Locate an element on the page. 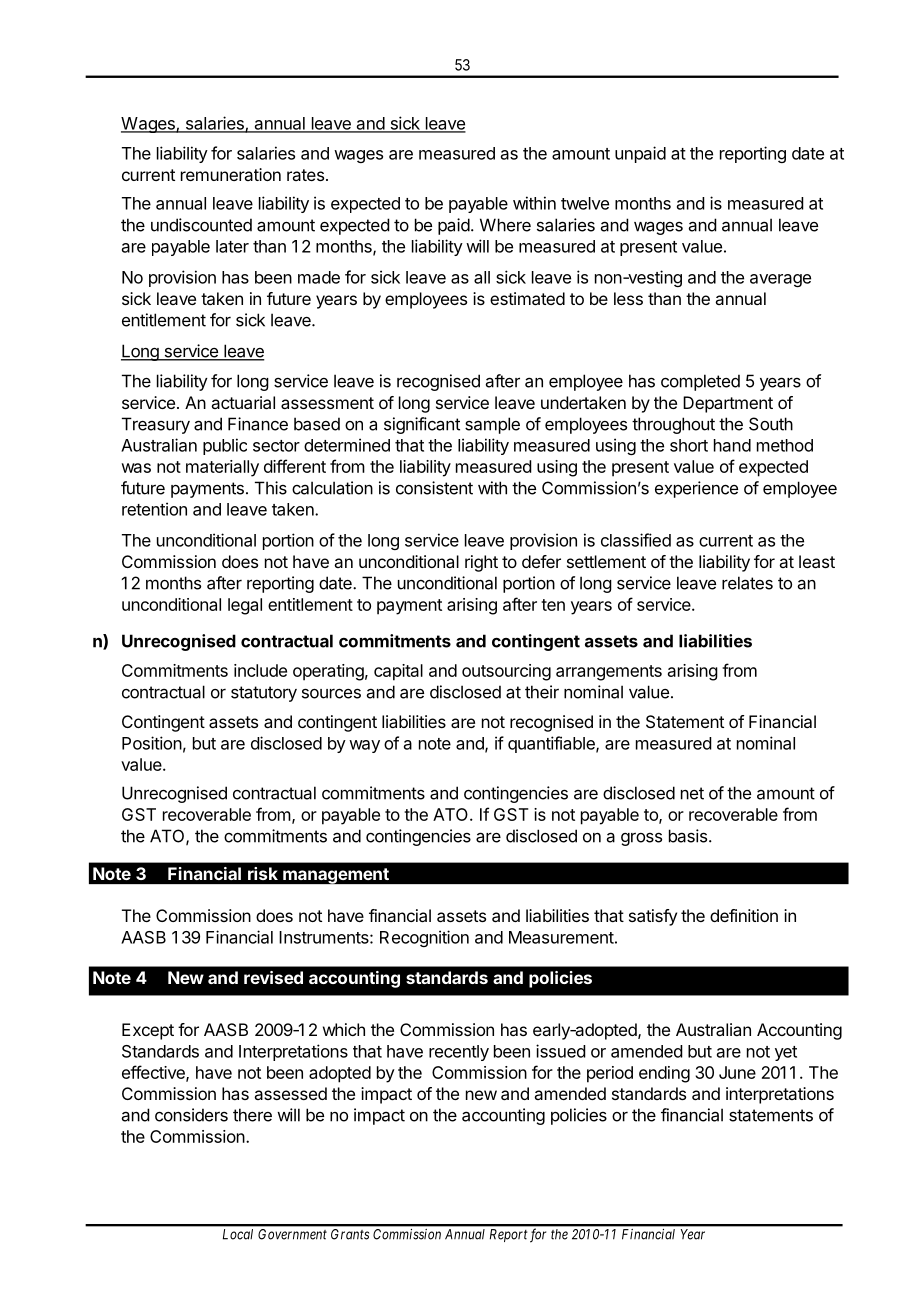  Recognition is located at coordinates (424, 938).
